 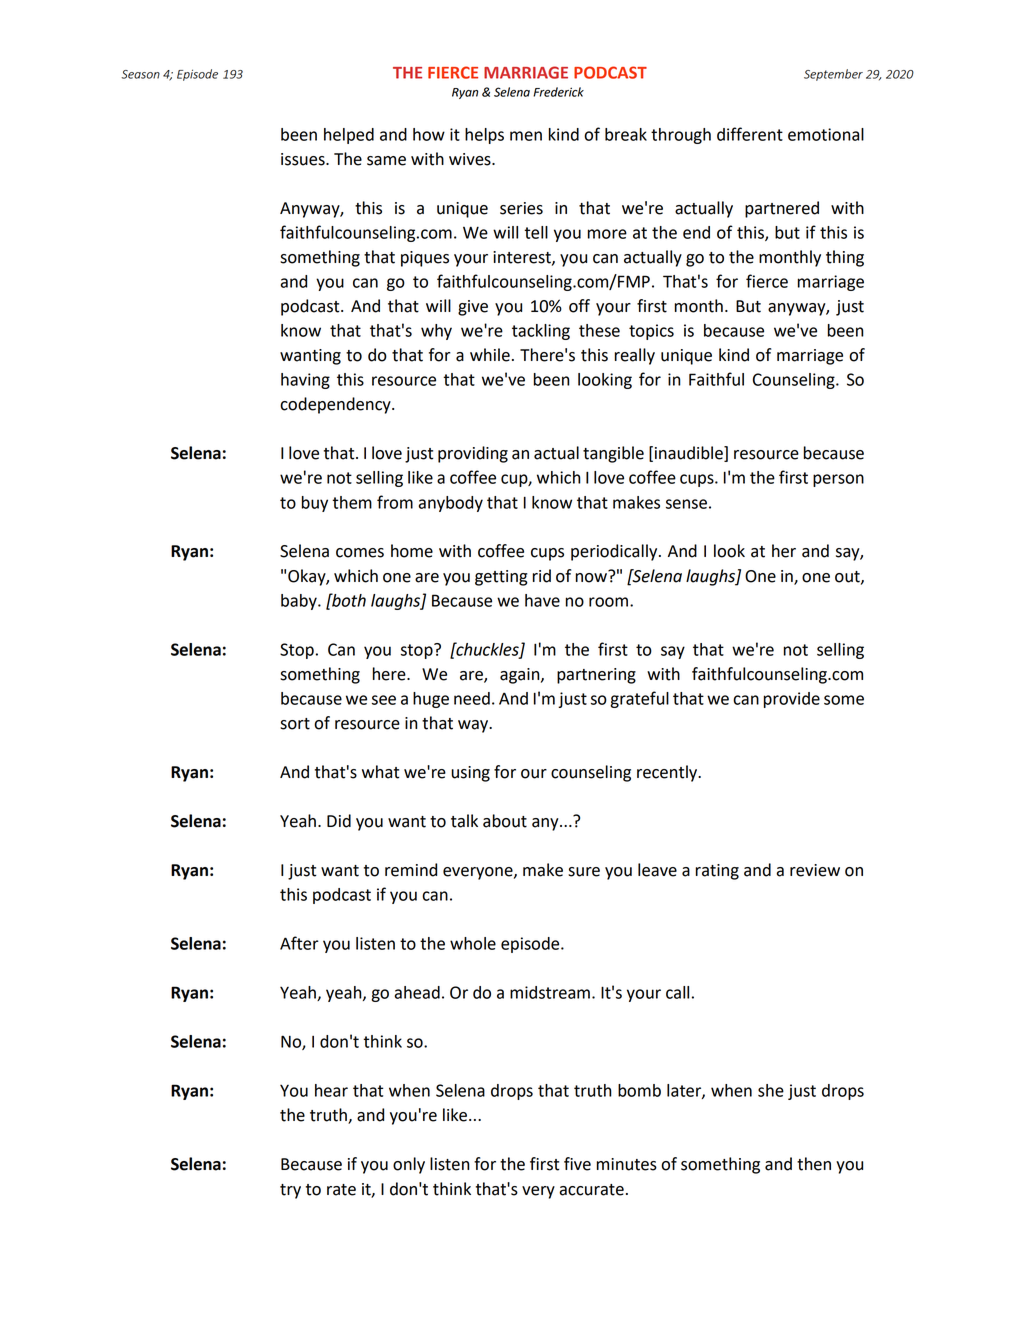 What do you see at coordinates (473, 943) in the document?
I see `whole` at bounding box center [473, 943].
